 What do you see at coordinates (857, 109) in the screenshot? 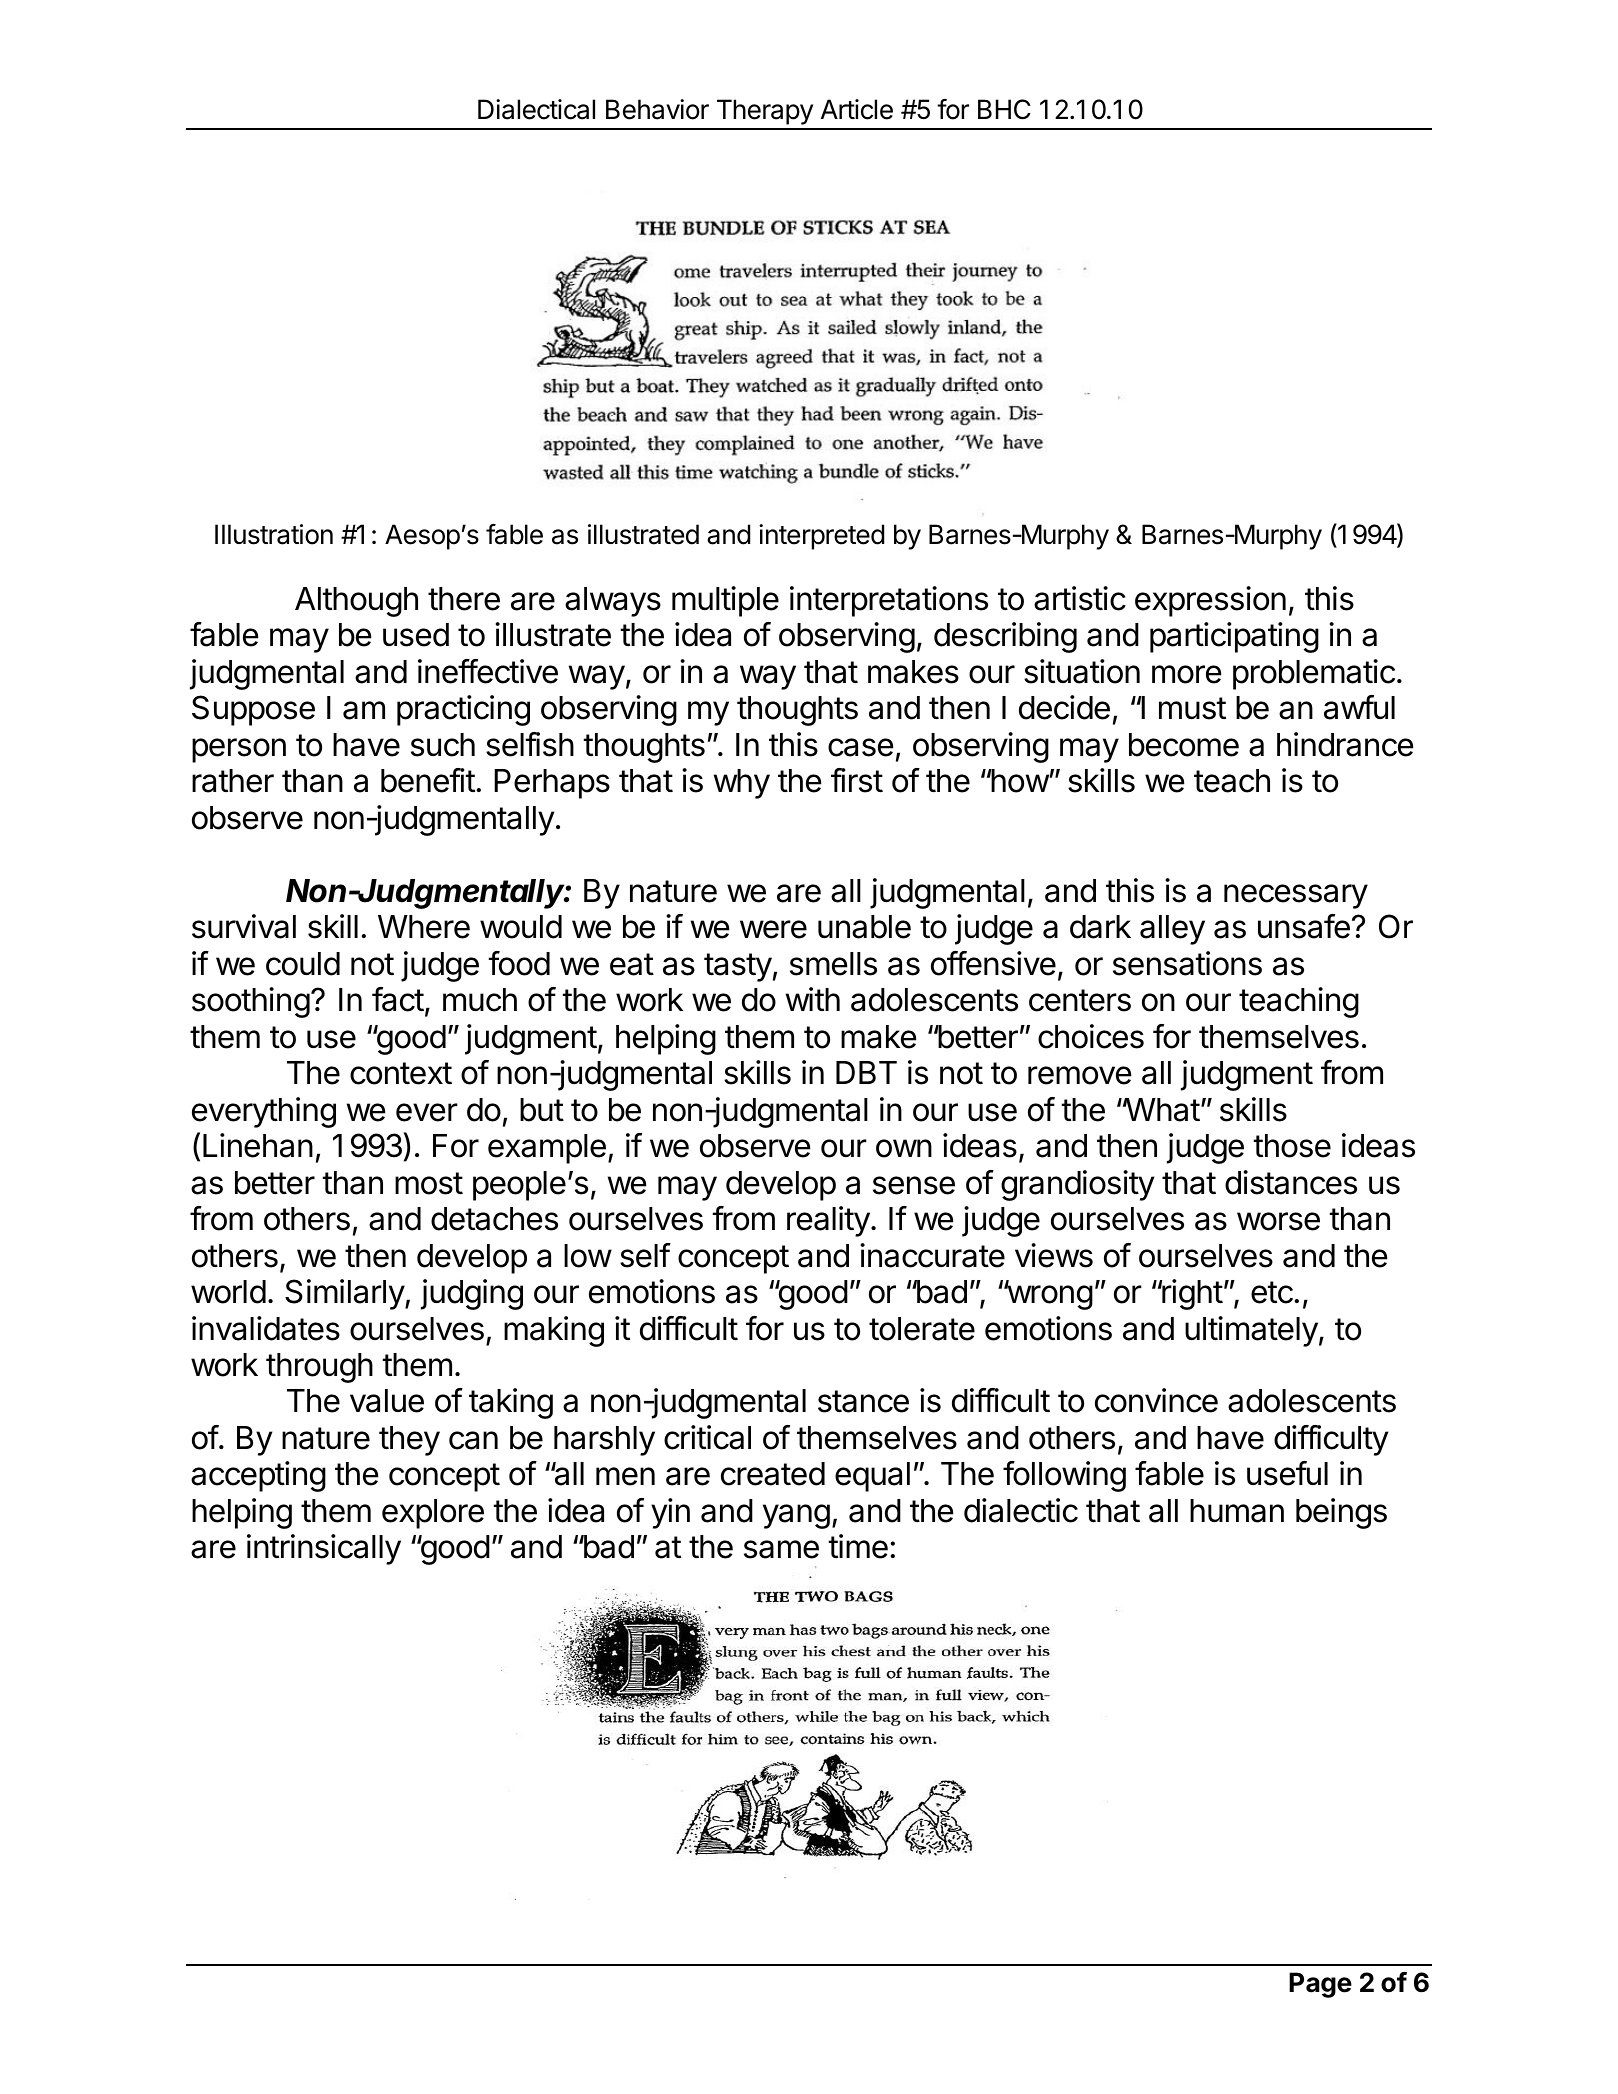
I see `Article` at bounding box center [857, 109].
